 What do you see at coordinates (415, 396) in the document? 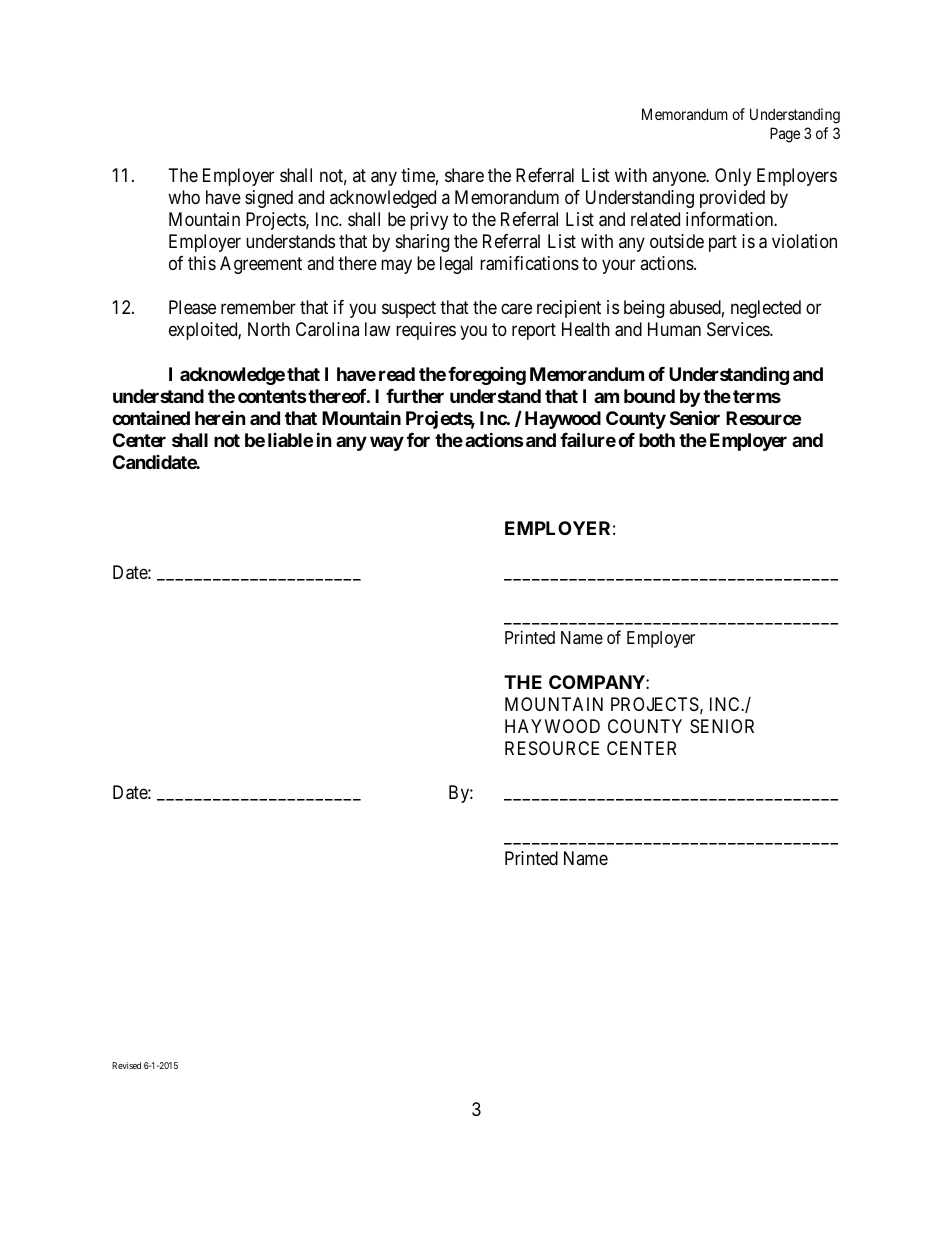
I see `further` at bounding box center [415, 396].
